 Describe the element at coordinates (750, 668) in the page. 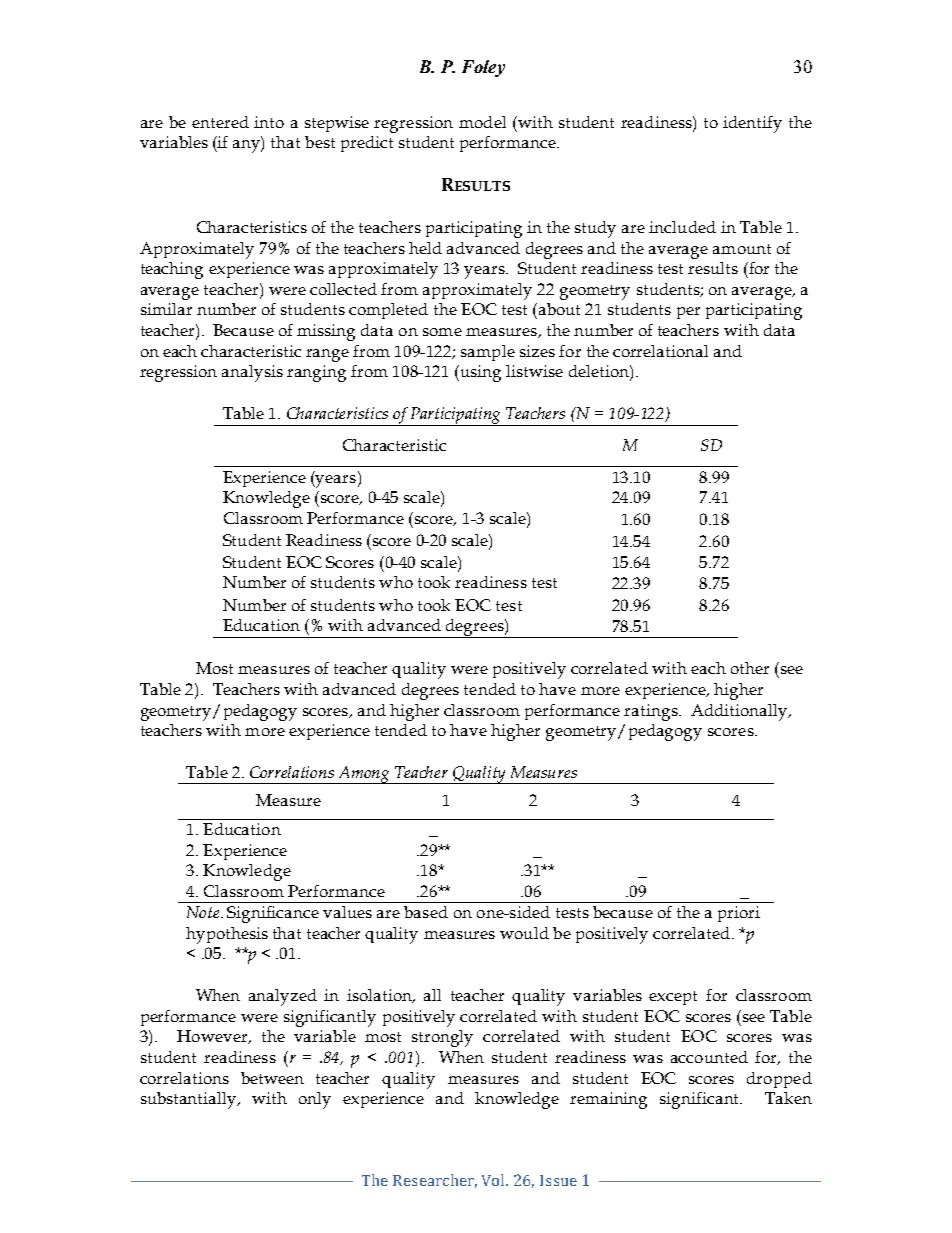

I see `other` at that location.
